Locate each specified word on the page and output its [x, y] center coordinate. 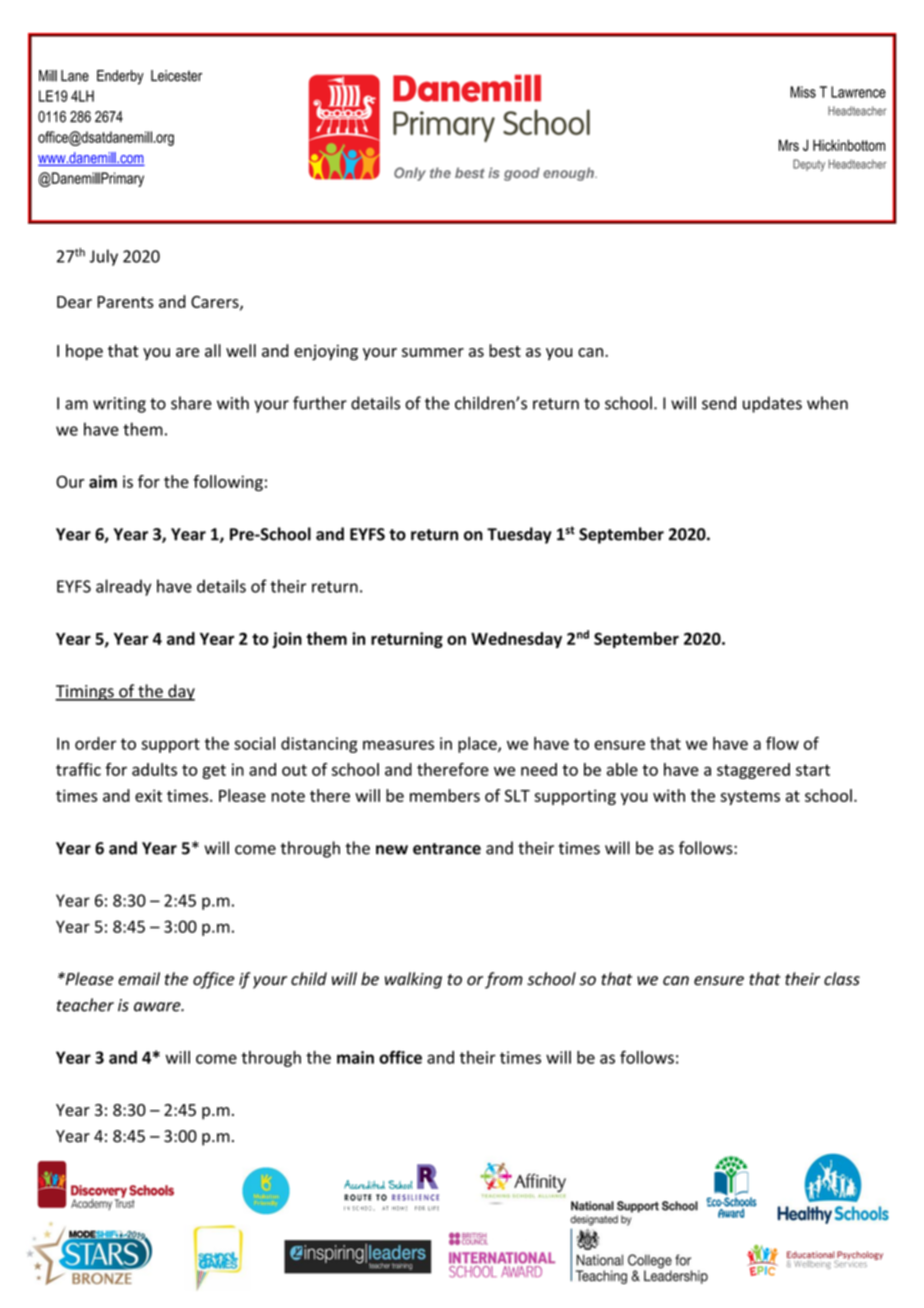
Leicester [176, 76]
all [213, 350]
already [123, 587]
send [719, 403]
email [139, 979]
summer [433, 352]
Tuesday [519, 535]
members [445, 795]
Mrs [789, 145]
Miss [803, 92]
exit [148, 795]
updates [772, 404]
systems [750, 798]
